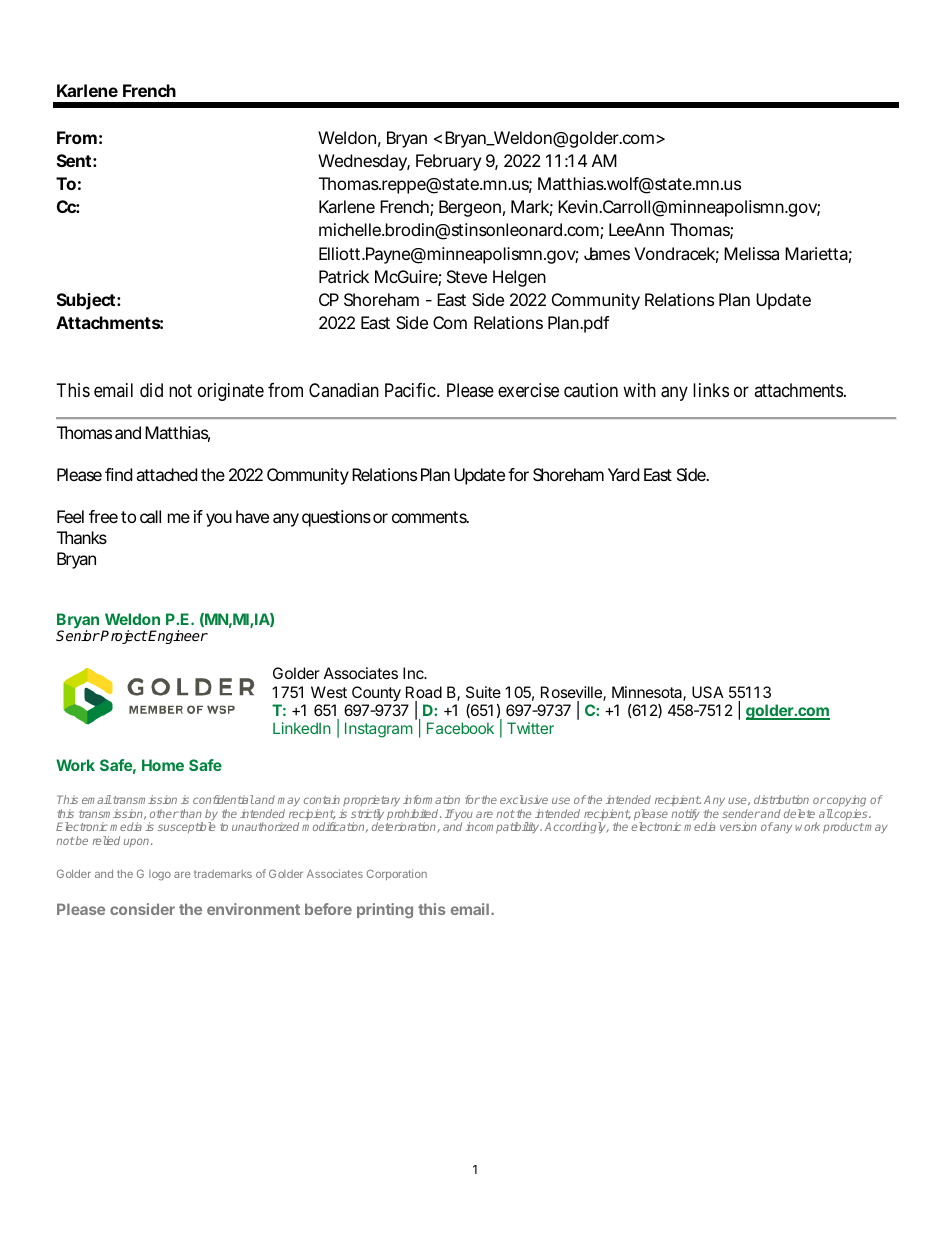 The image size is (952, 1233). Describe the element at coordinates (151, 390) in the document. I see `did` at that location.
